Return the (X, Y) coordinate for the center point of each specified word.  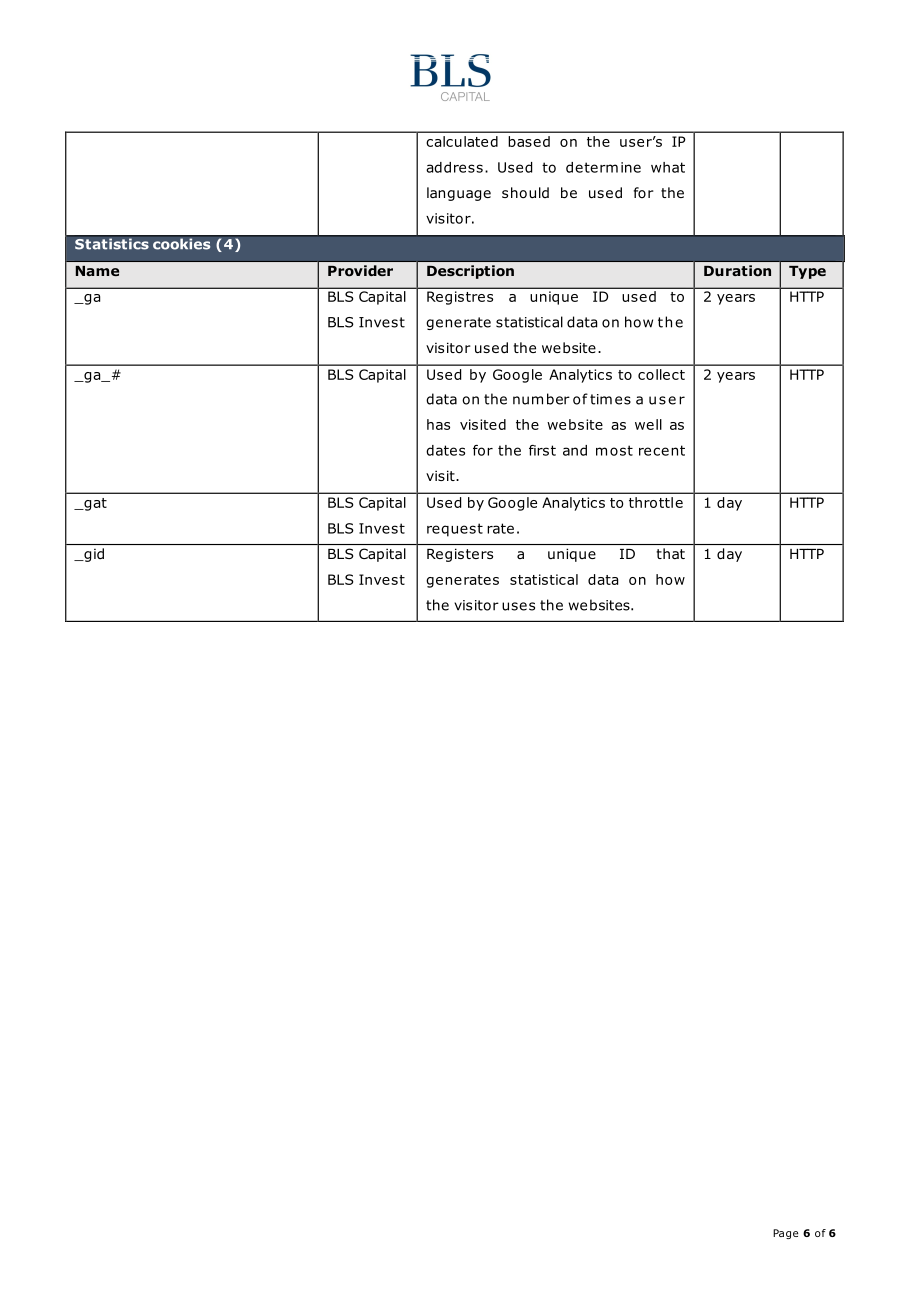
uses (518, 606)
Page (785, 1234)
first (542, 450)
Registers (460, 555)
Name (97, 271)
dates (445, 450)
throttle (656, 502)
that (671, 553)
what (668, 167)
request (455, 530)
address (454, 167)
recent (662, 450)
